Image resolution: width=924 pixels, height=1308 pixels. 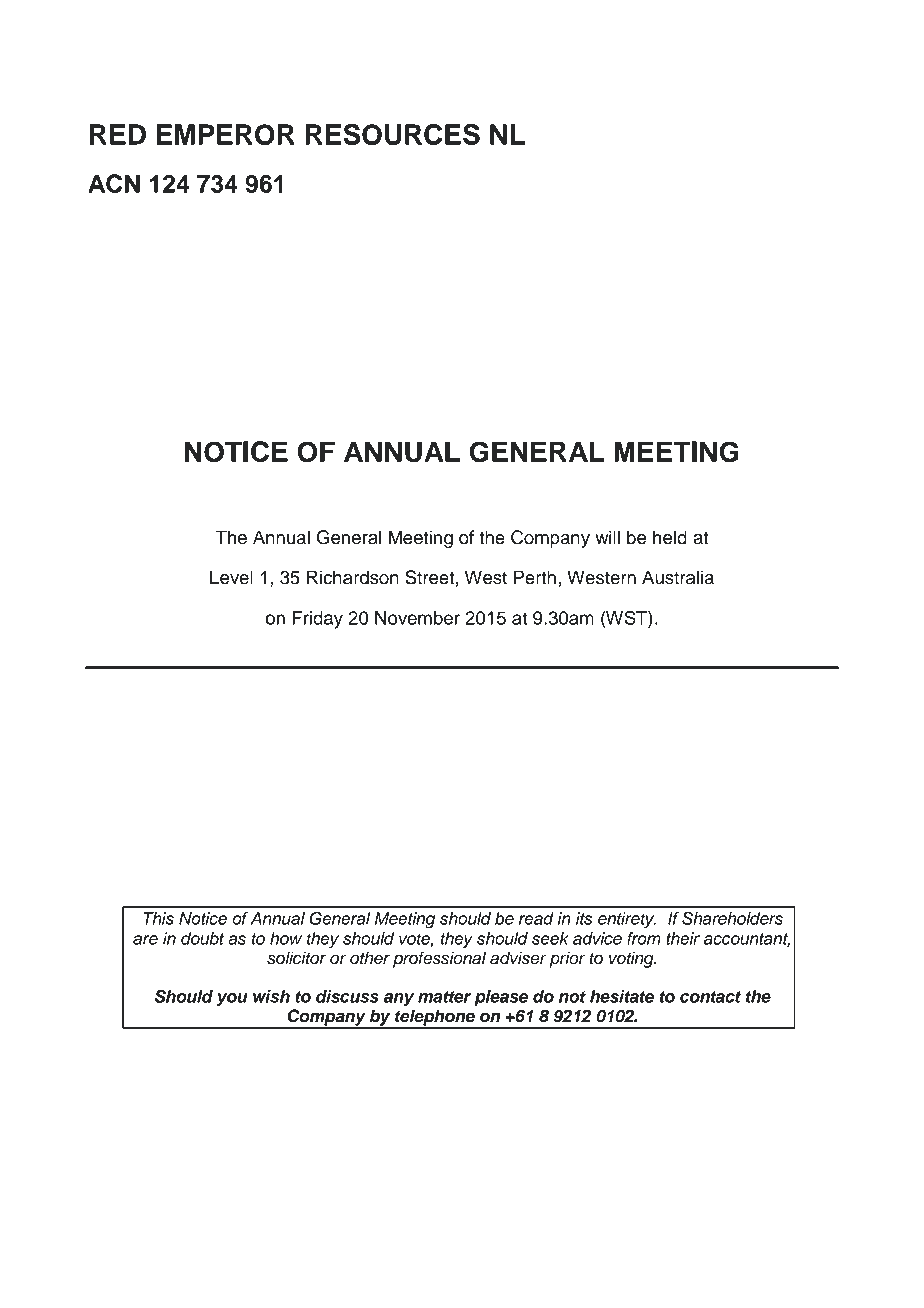 I want to click on ACN, so click(x=114, y=183).
